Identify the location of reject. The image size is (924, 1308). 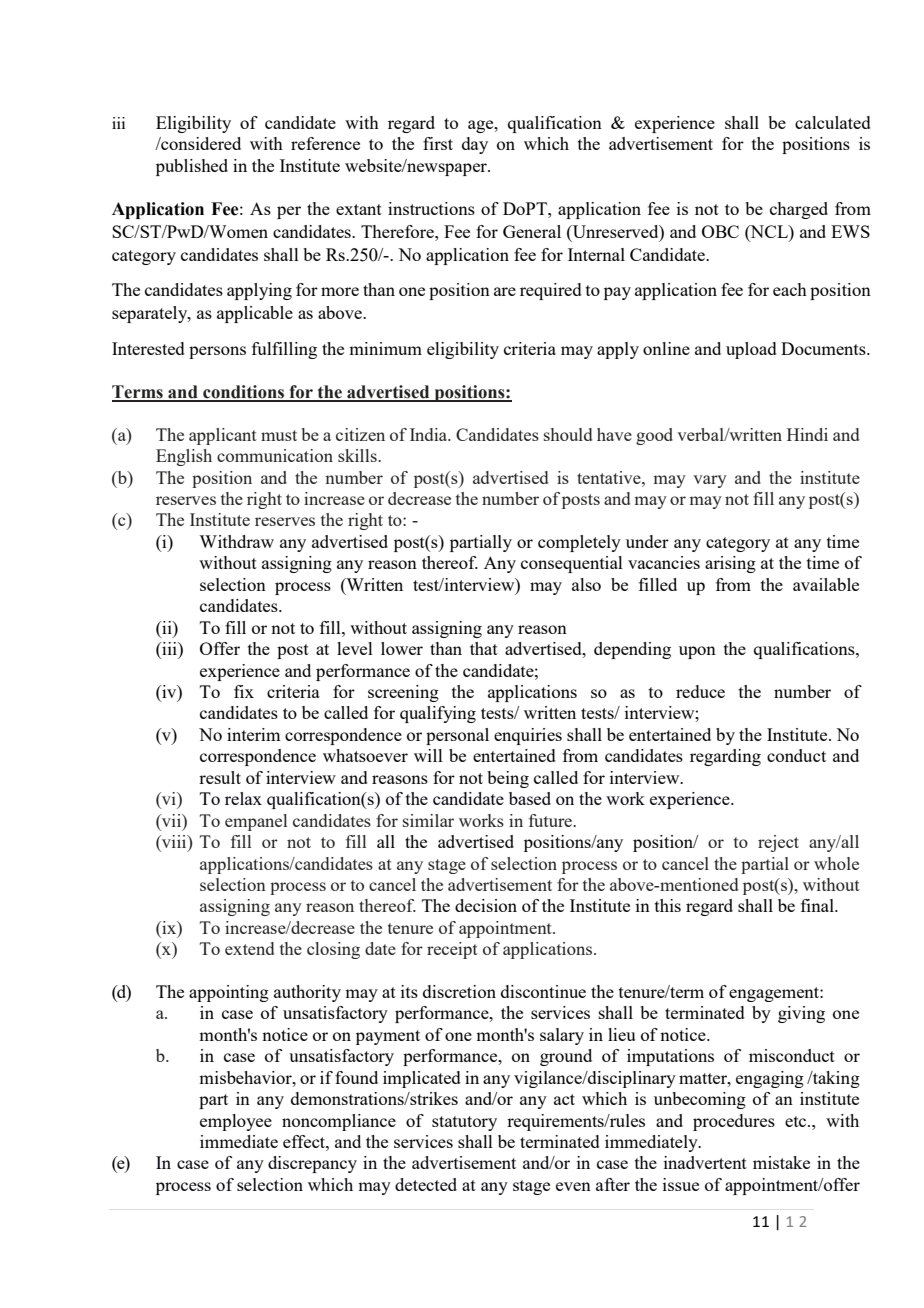
(778, 843).
